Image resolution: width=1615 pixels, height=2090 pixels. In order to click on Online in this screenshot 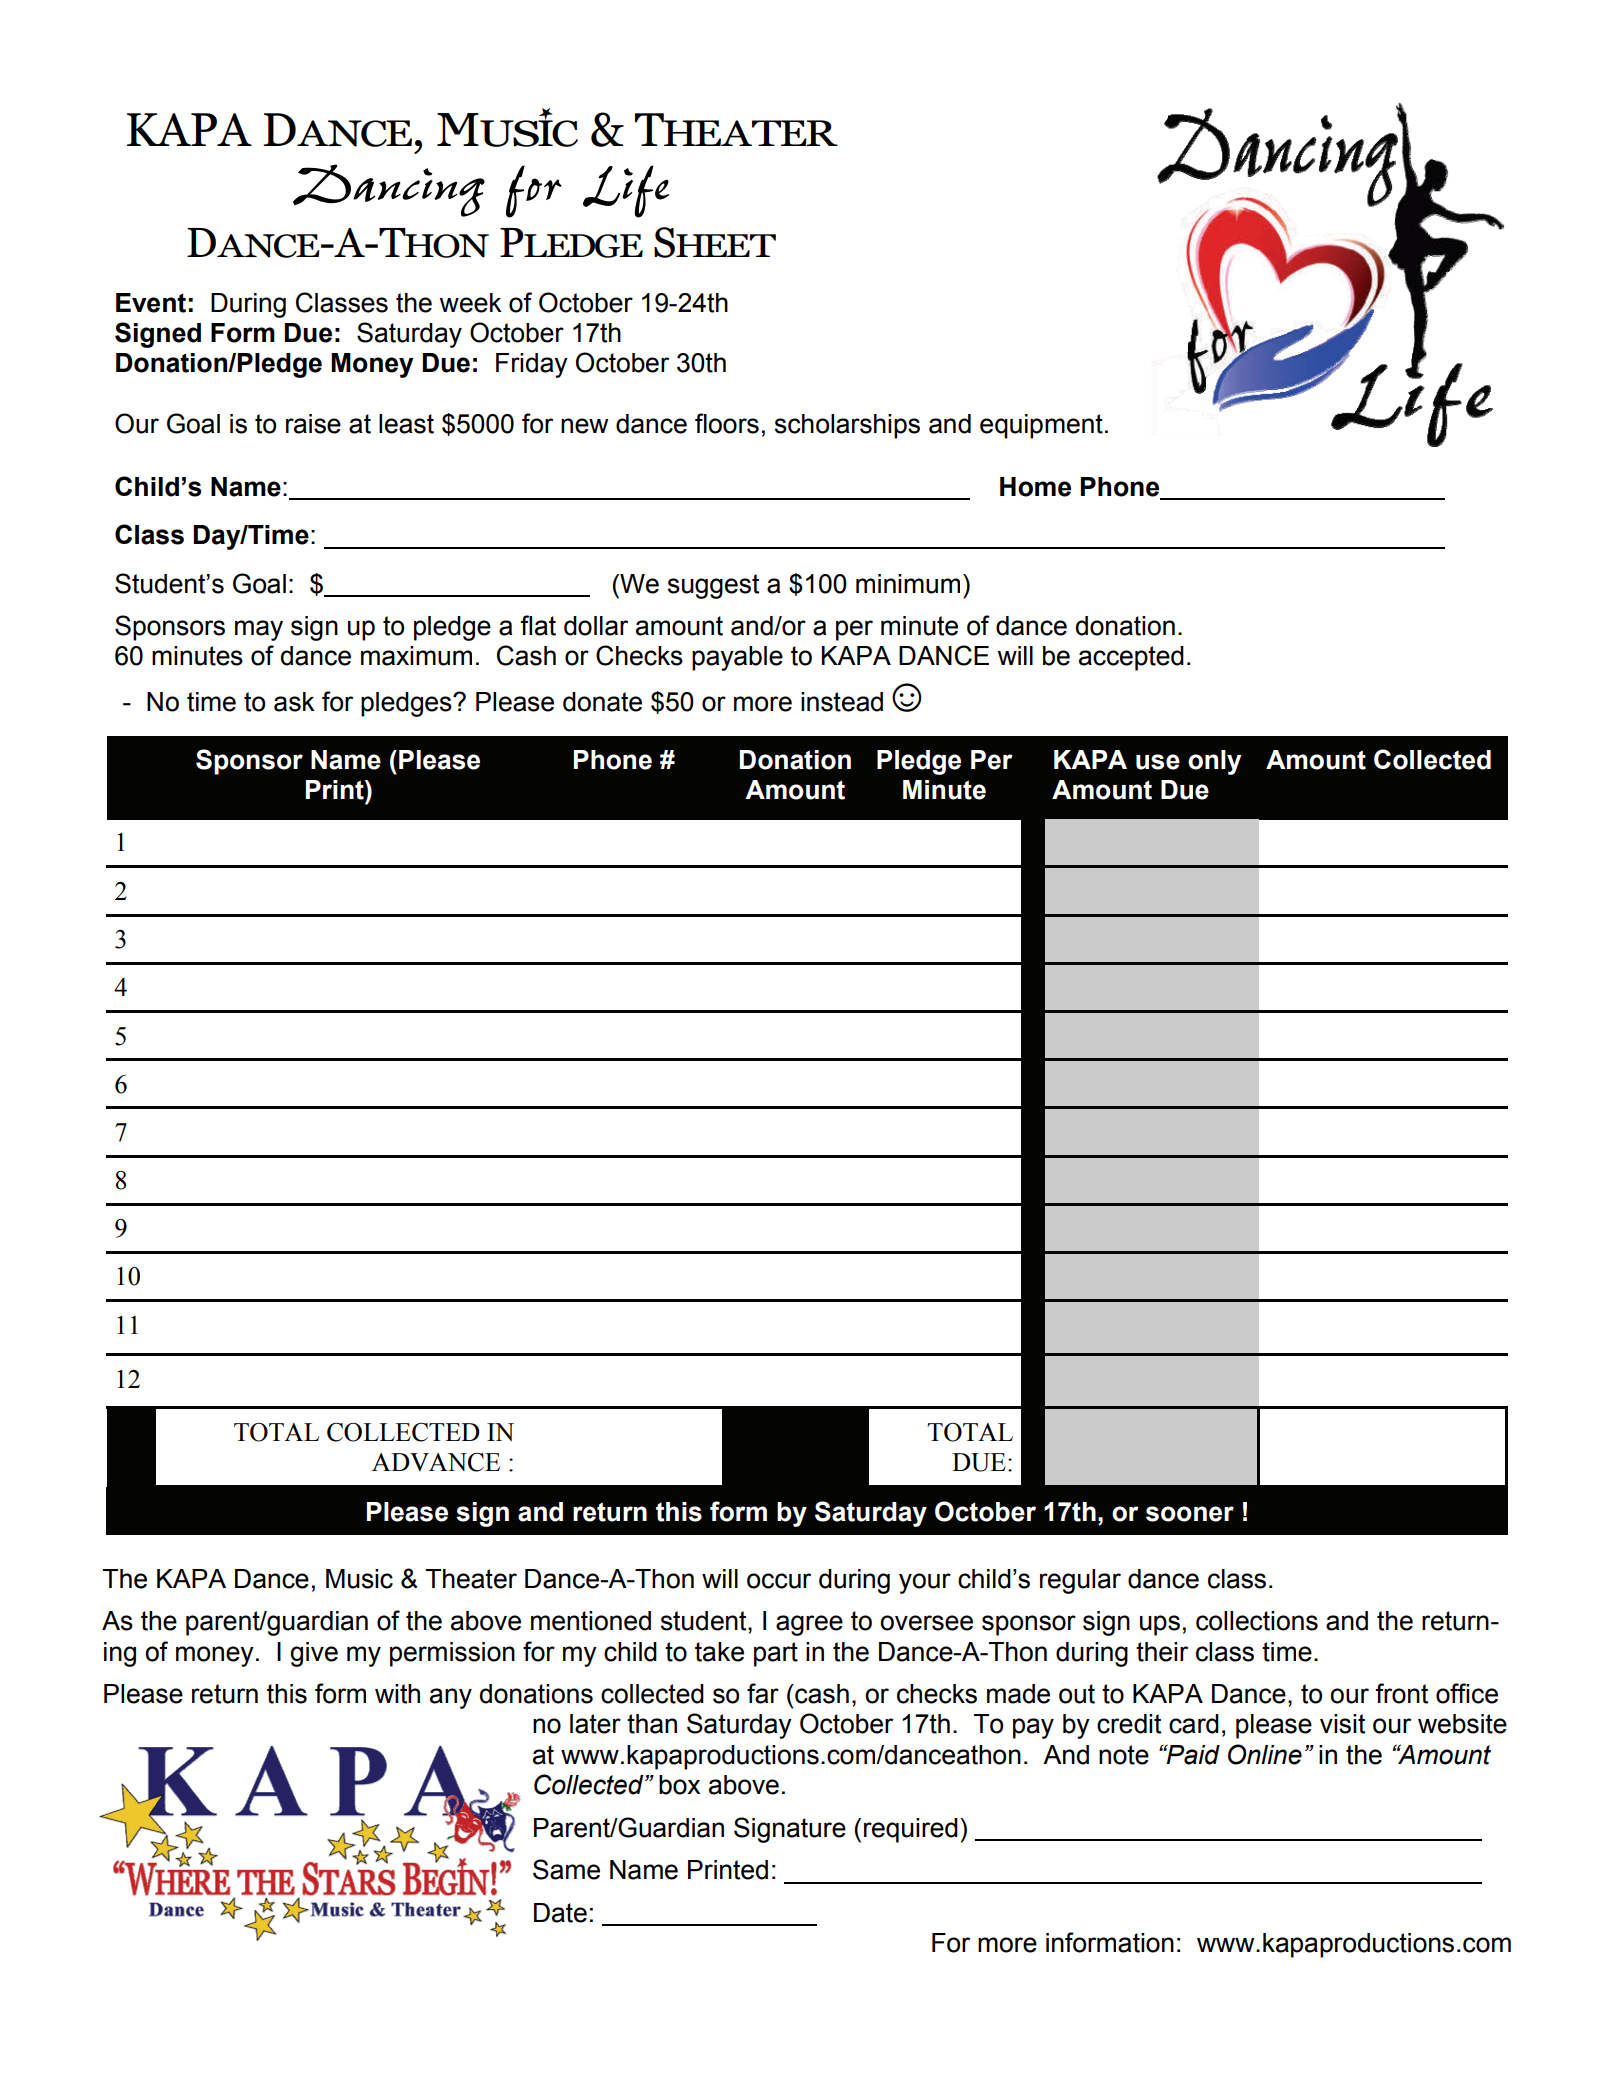, I will do `click(1265, 1754)`.
